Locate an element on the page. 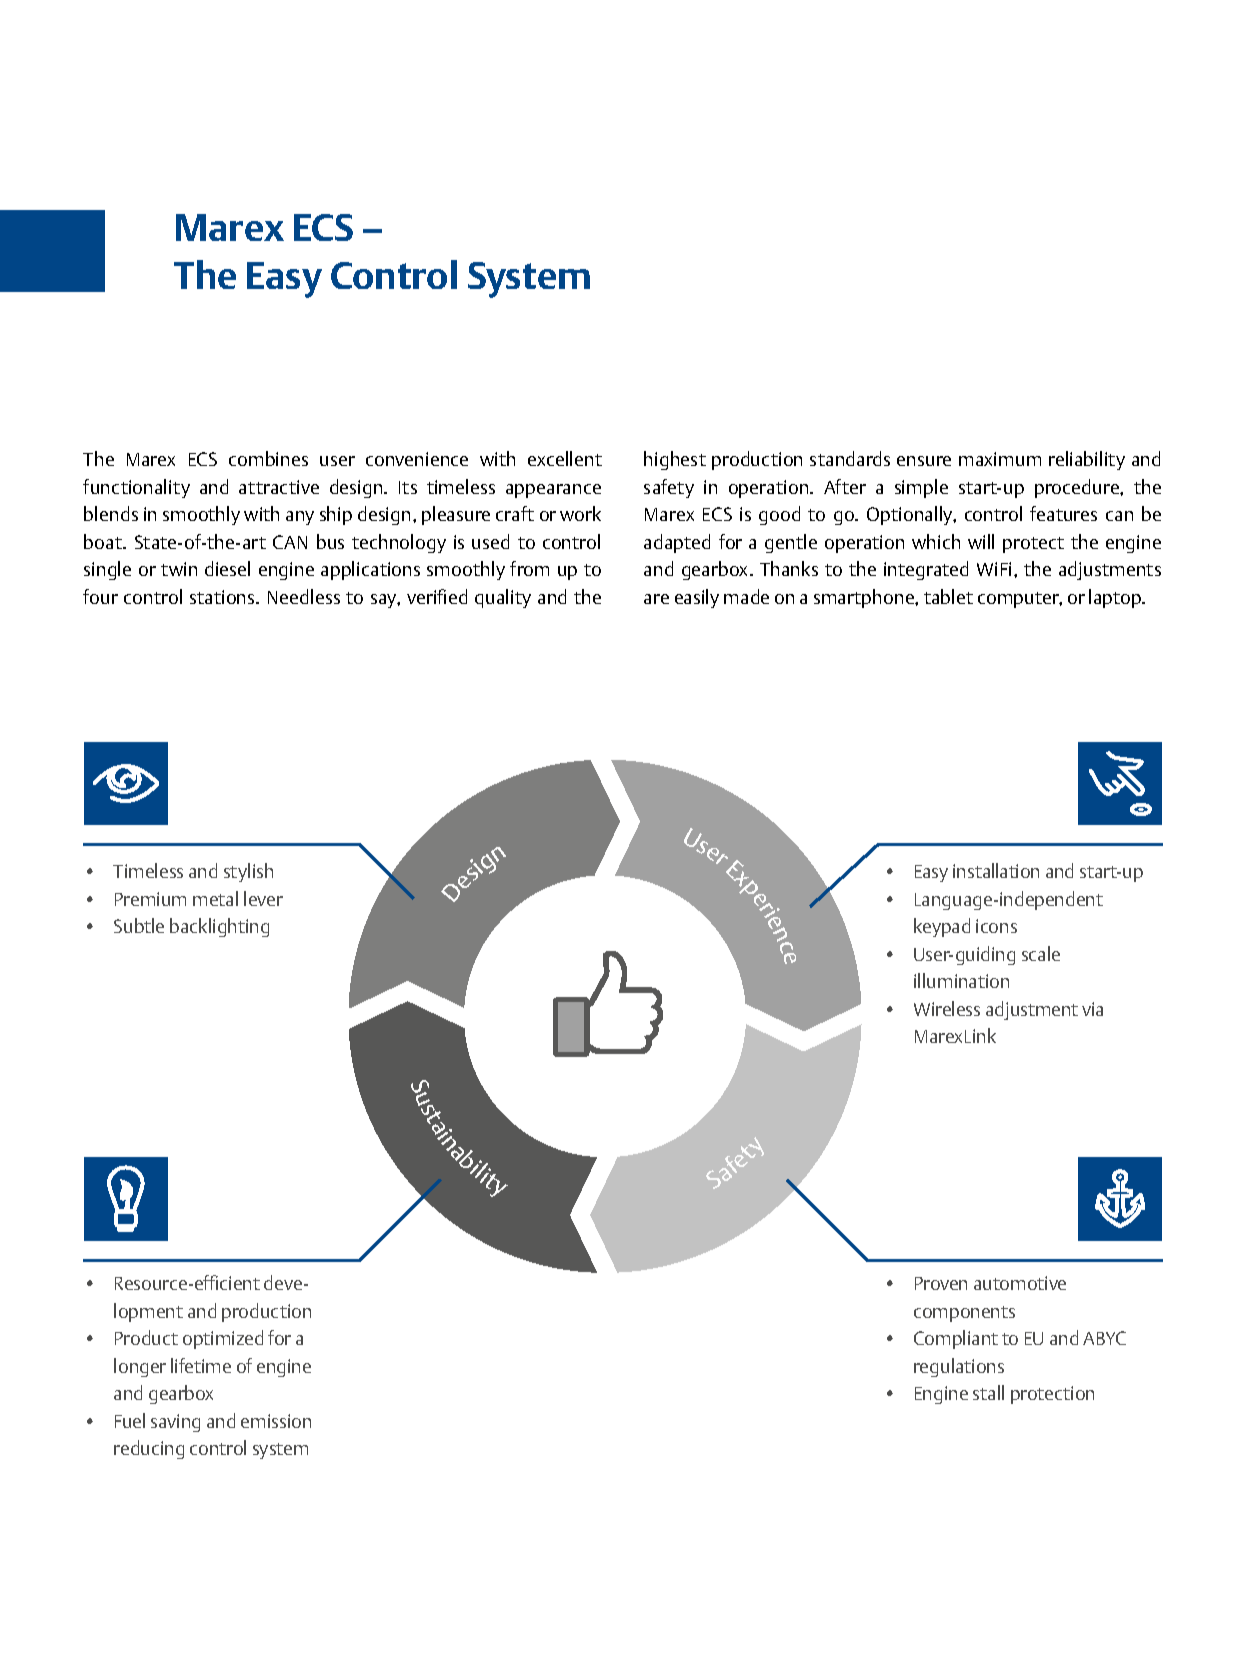 The image size is (1246, 1677). Wireless is located at coordinates (947, 1008).
